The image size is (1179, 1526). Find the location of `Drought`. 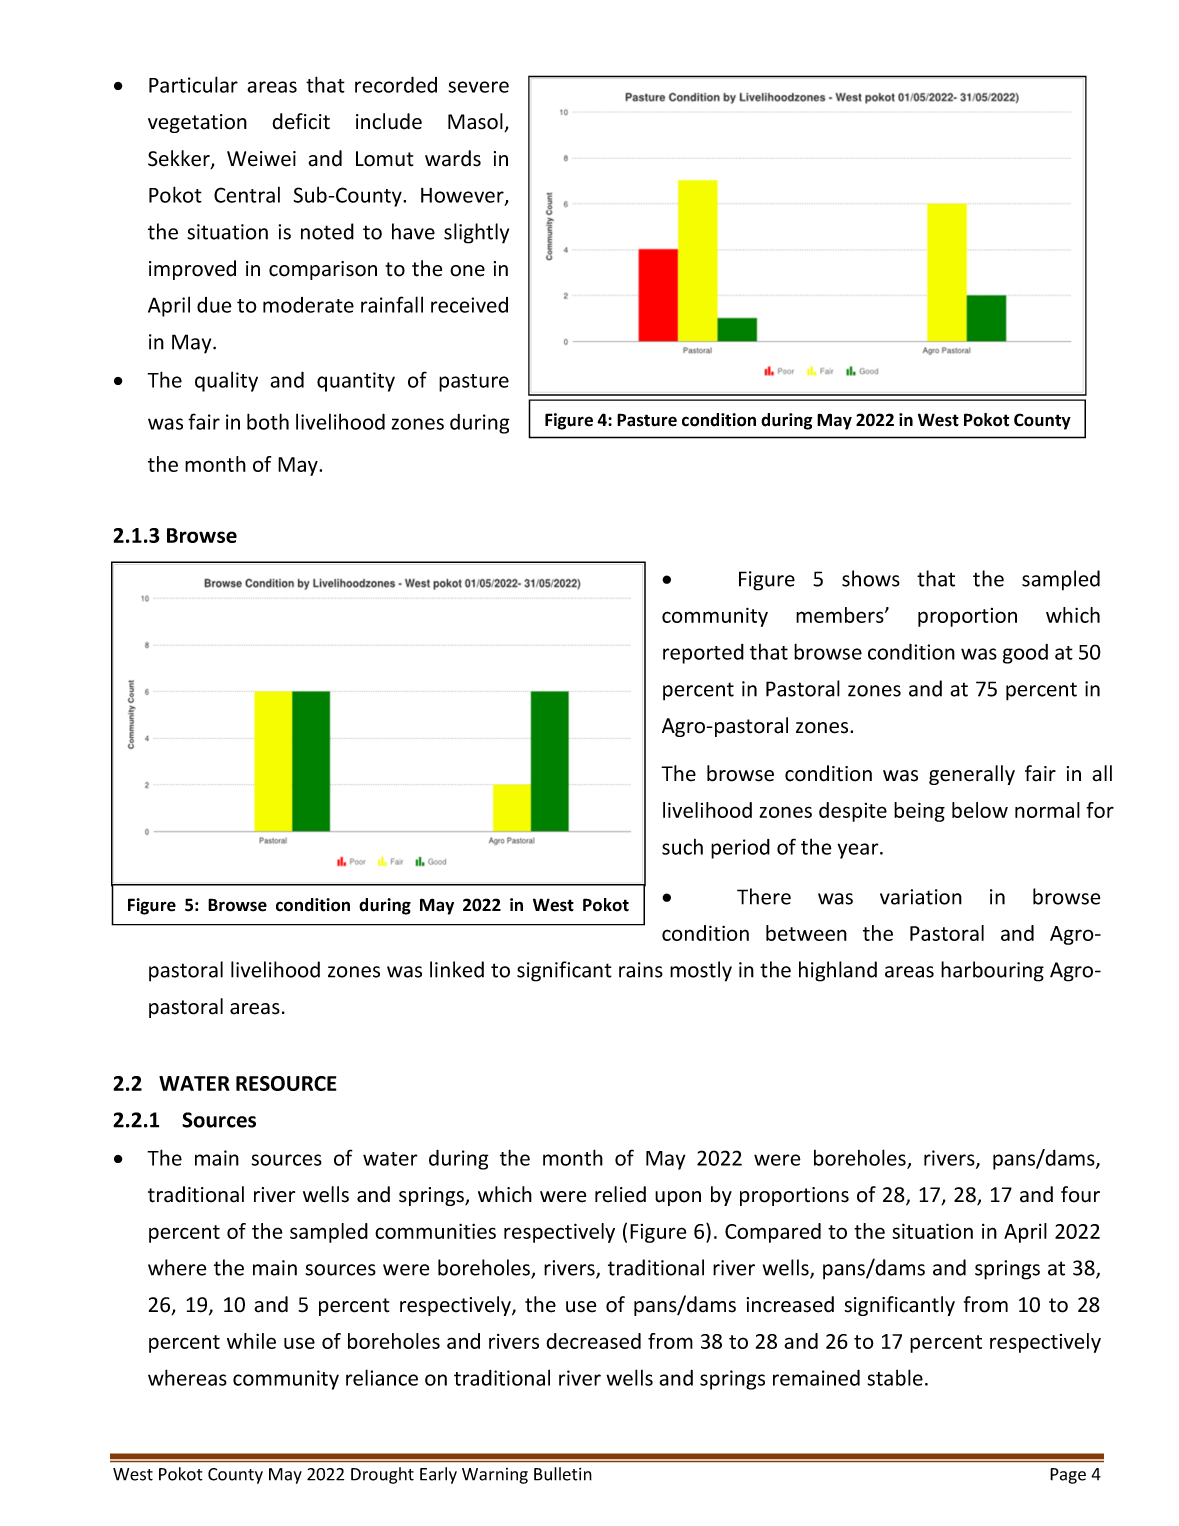

Drought is located at coordinates (382, 1475).
